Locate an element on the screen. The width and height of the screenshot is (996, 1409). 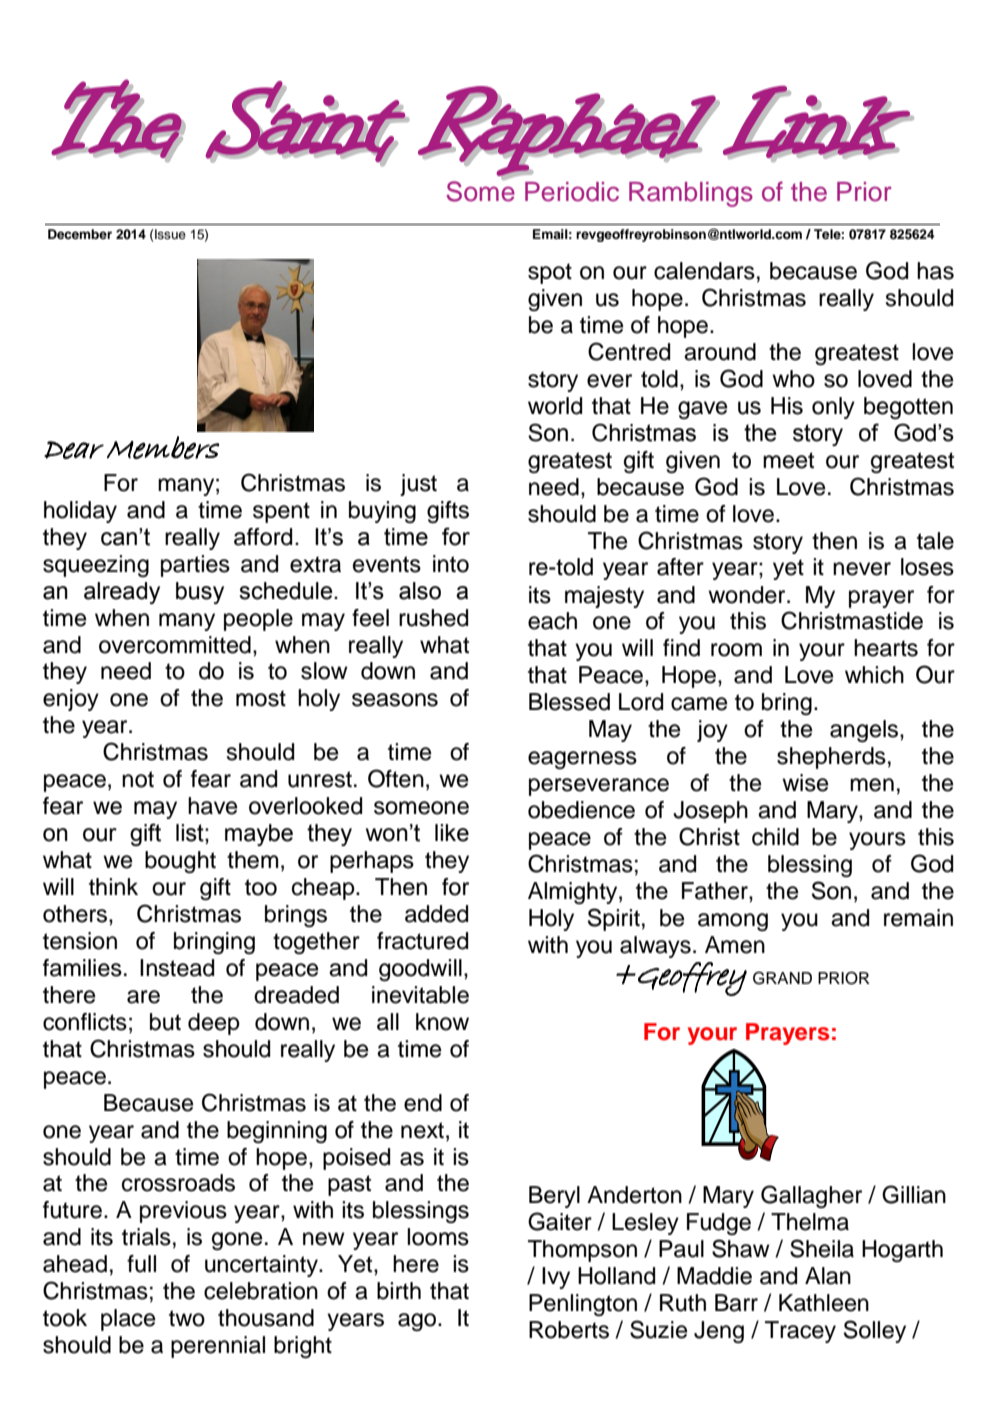
shepherds is located at coordinates (831, 758).
